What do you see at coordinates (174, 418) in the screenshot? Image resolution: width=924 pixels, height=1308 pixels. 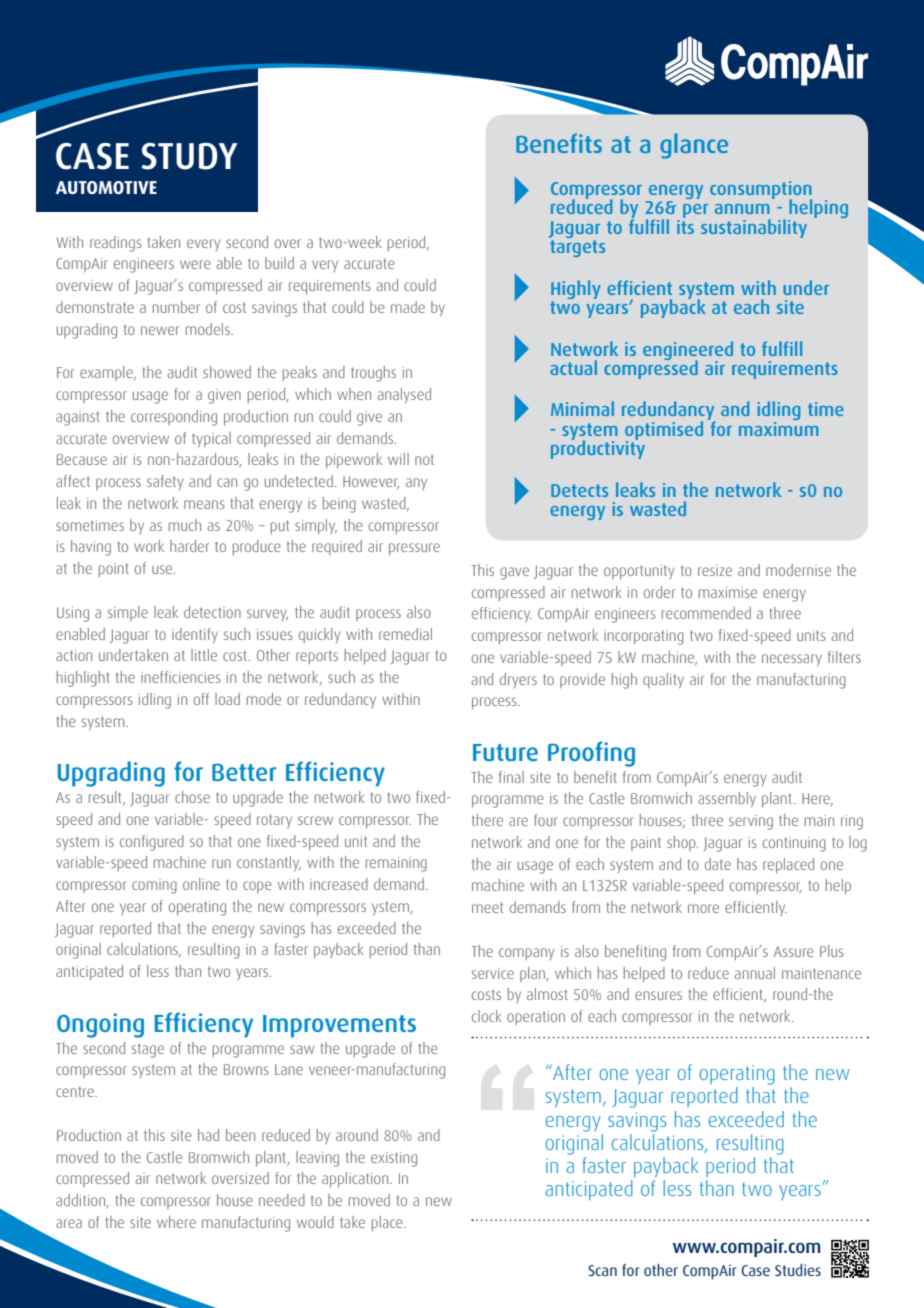 I see `corresponding` at bounding box center [174, 418].
